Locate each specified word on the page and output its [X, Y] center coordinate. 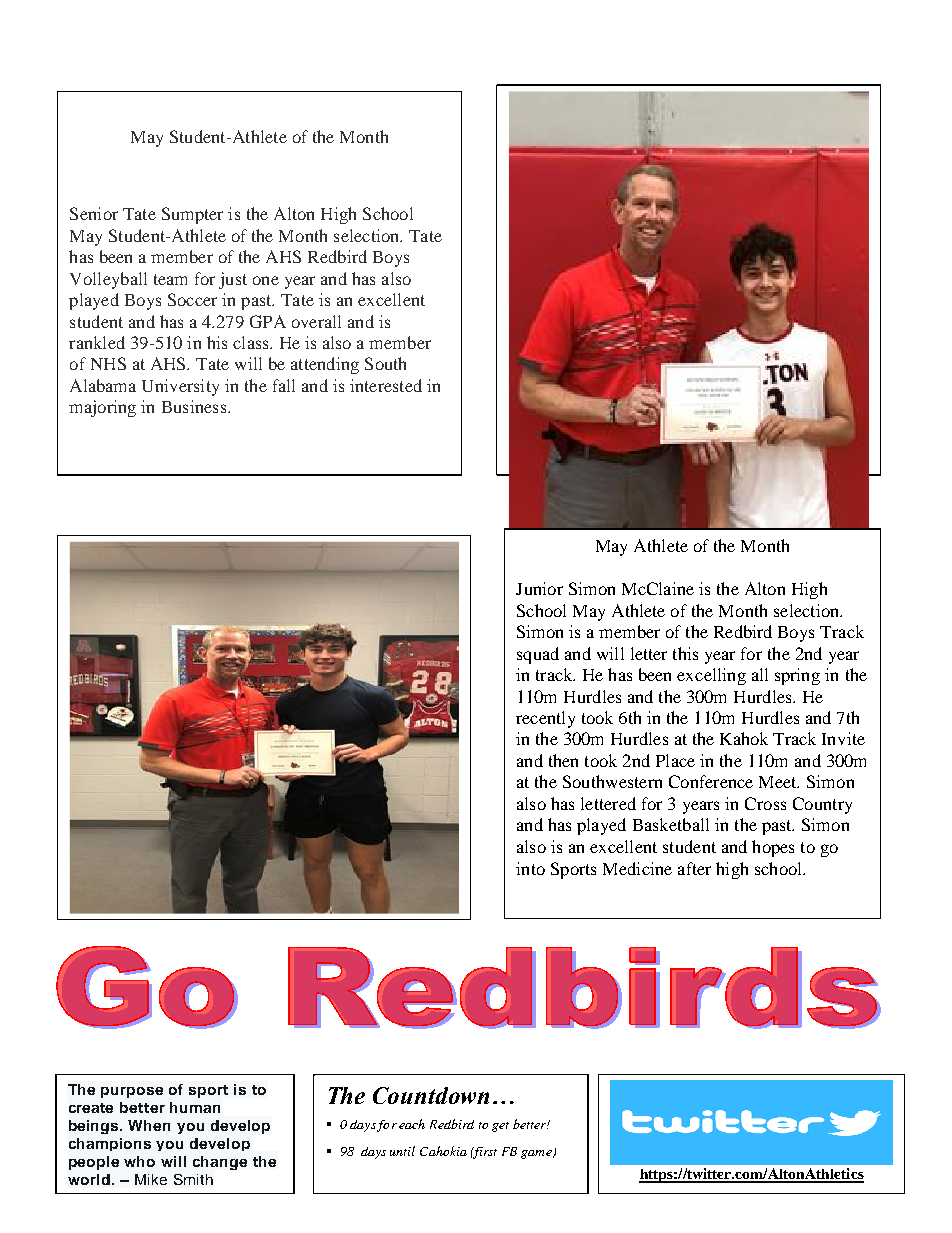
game [537, 1154]
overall [316, 321]
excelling [711, 676]
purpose [132, 1092]
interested [386, 385]
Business [195, 406]
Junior [539, 588]
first [484, 1153]
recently [545, 719]
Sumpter [192, 215]
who [139, 1161]
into [530, 868]
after [694, 868]
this [685, 653]
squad [538, 655]
